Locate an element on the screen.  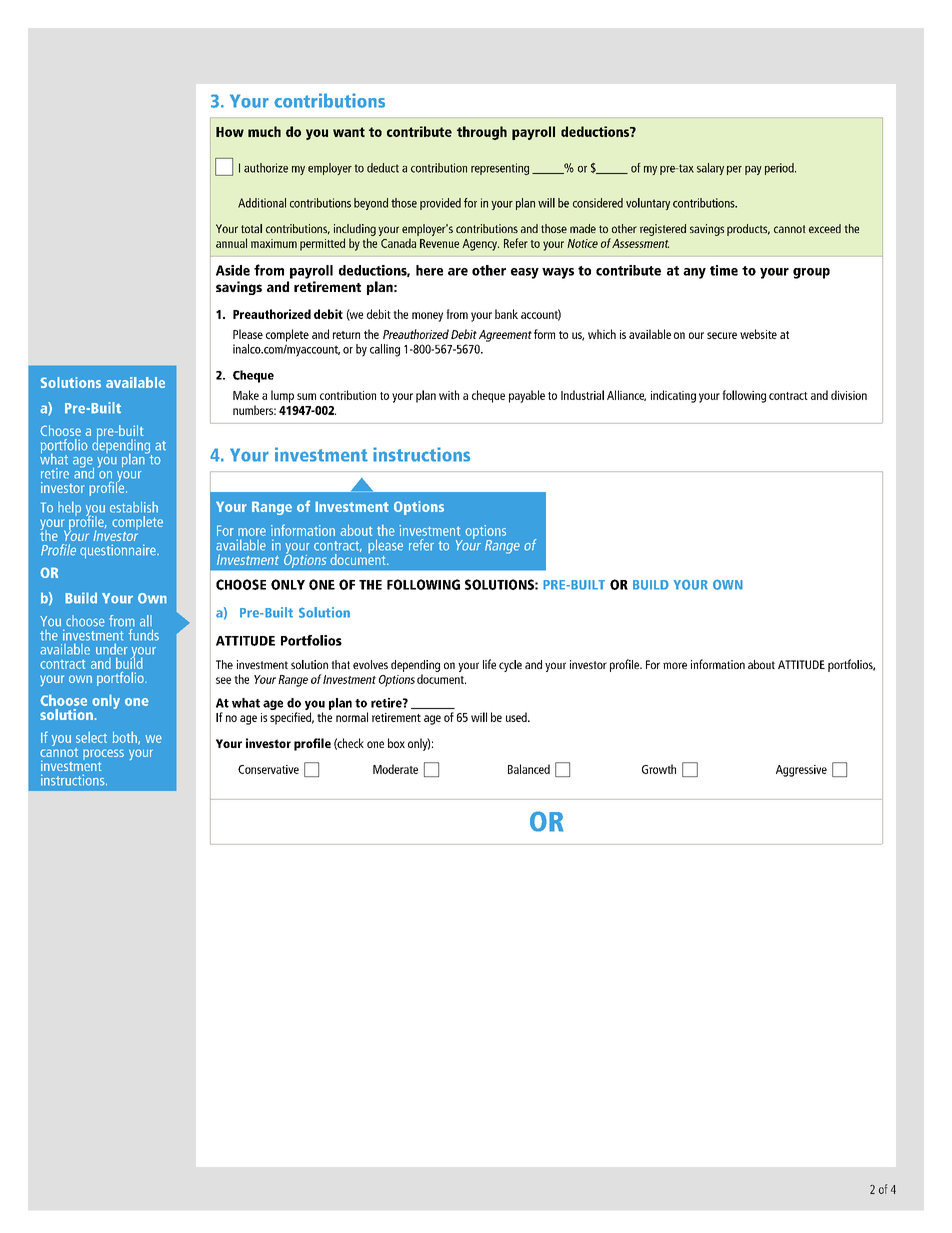
through is located at coordinates (482, 133).
